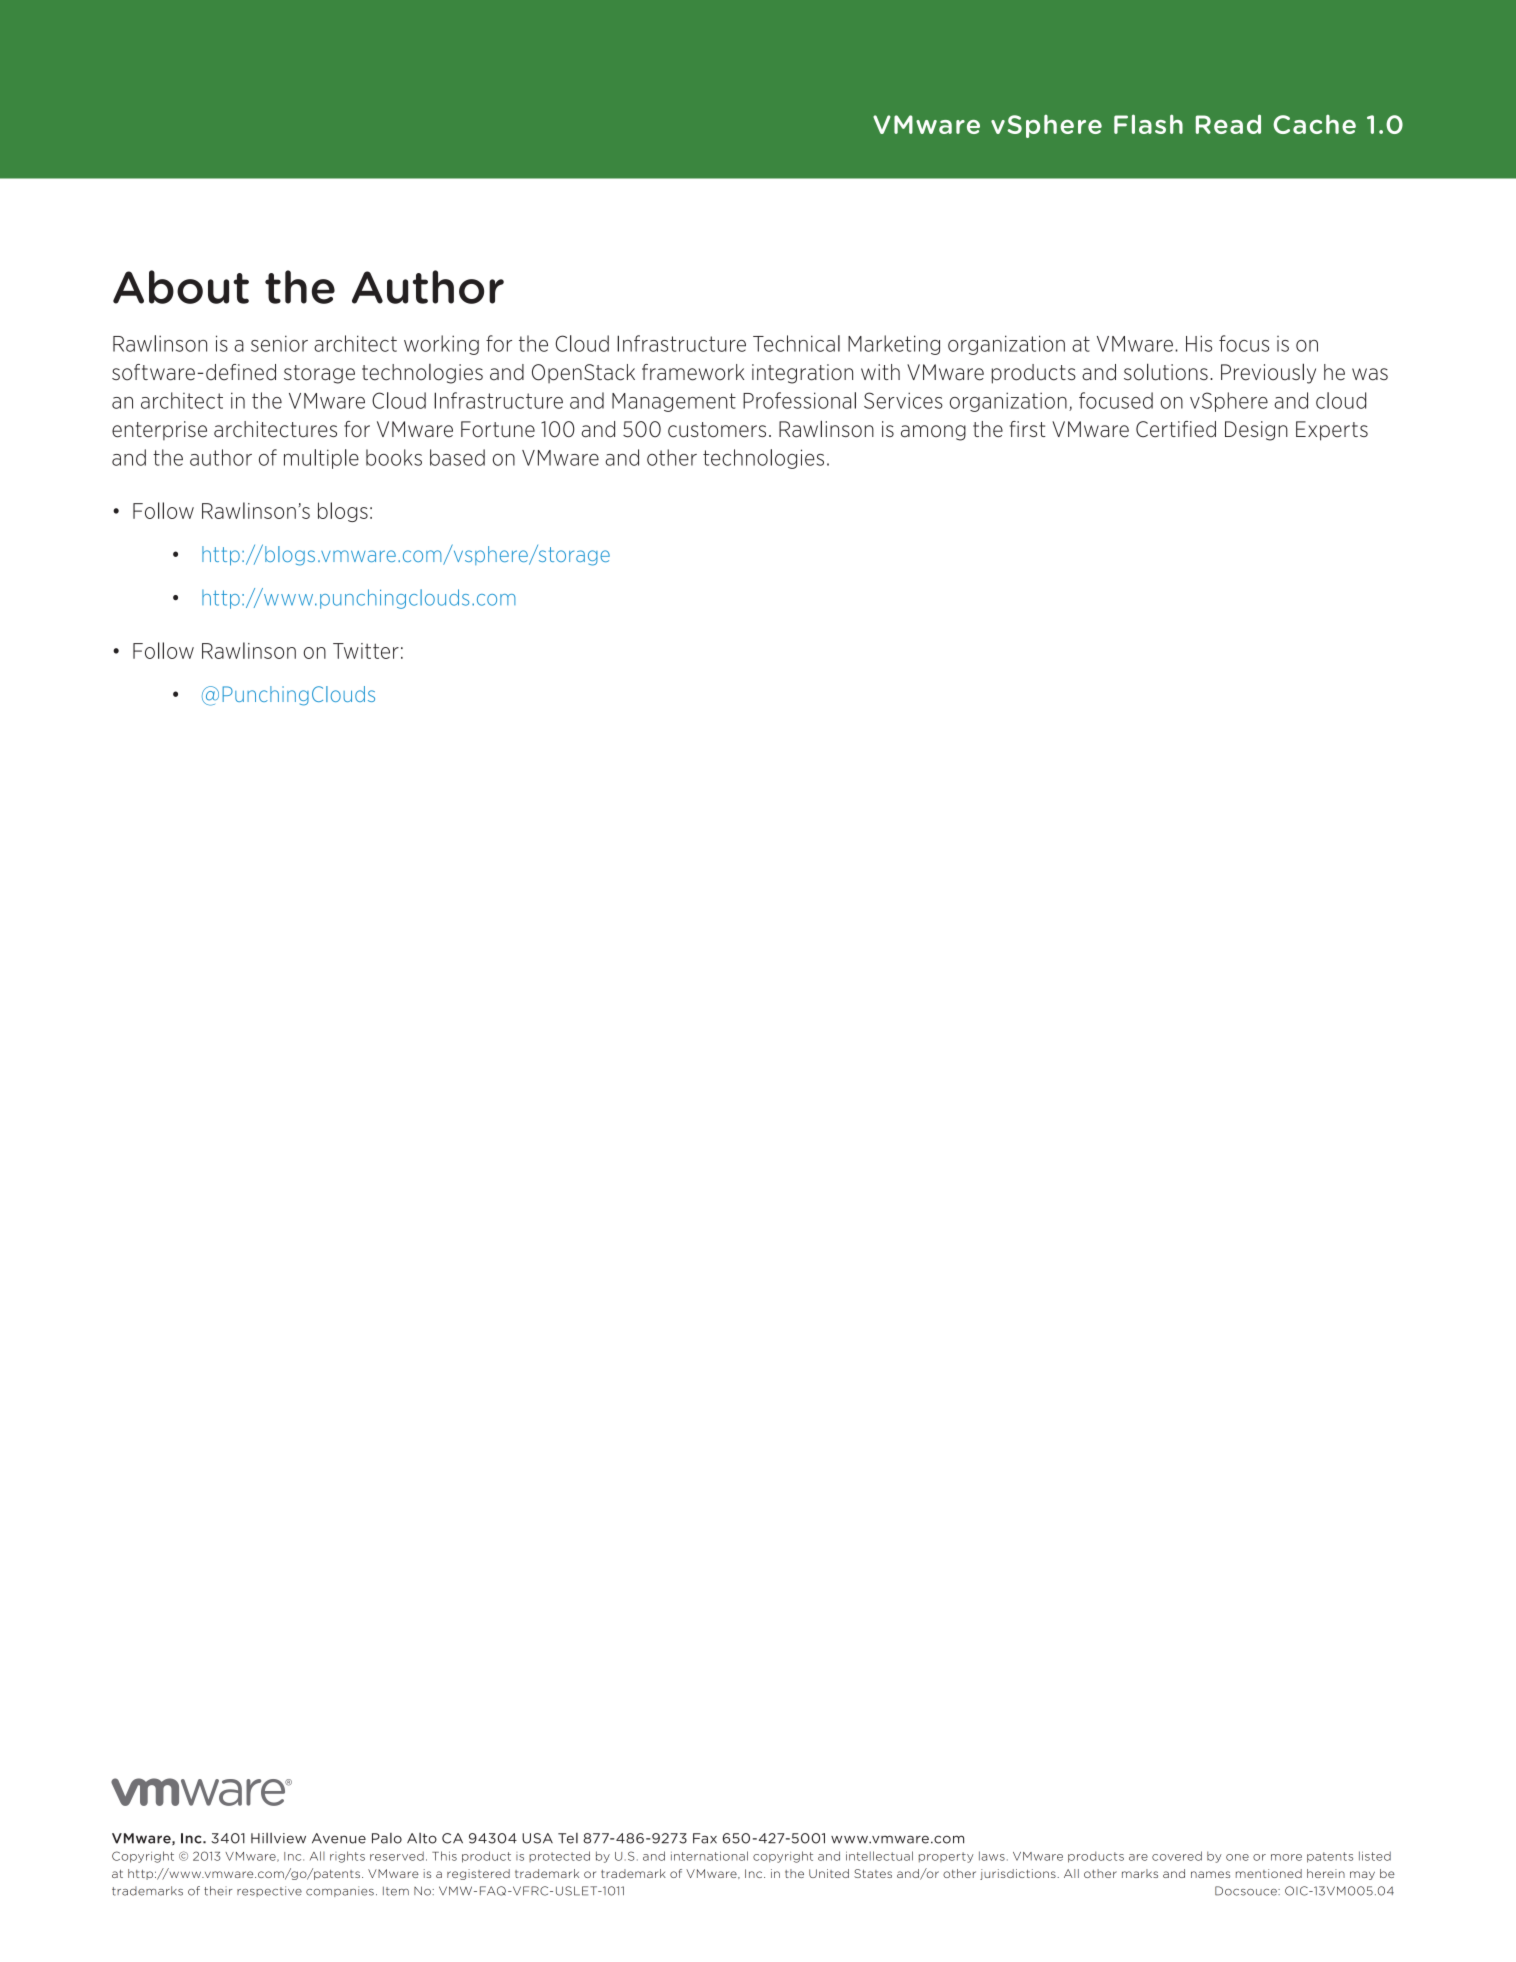 This image has height=1962, width=1516. I want to click on Avenue, so click(339, 1838).
